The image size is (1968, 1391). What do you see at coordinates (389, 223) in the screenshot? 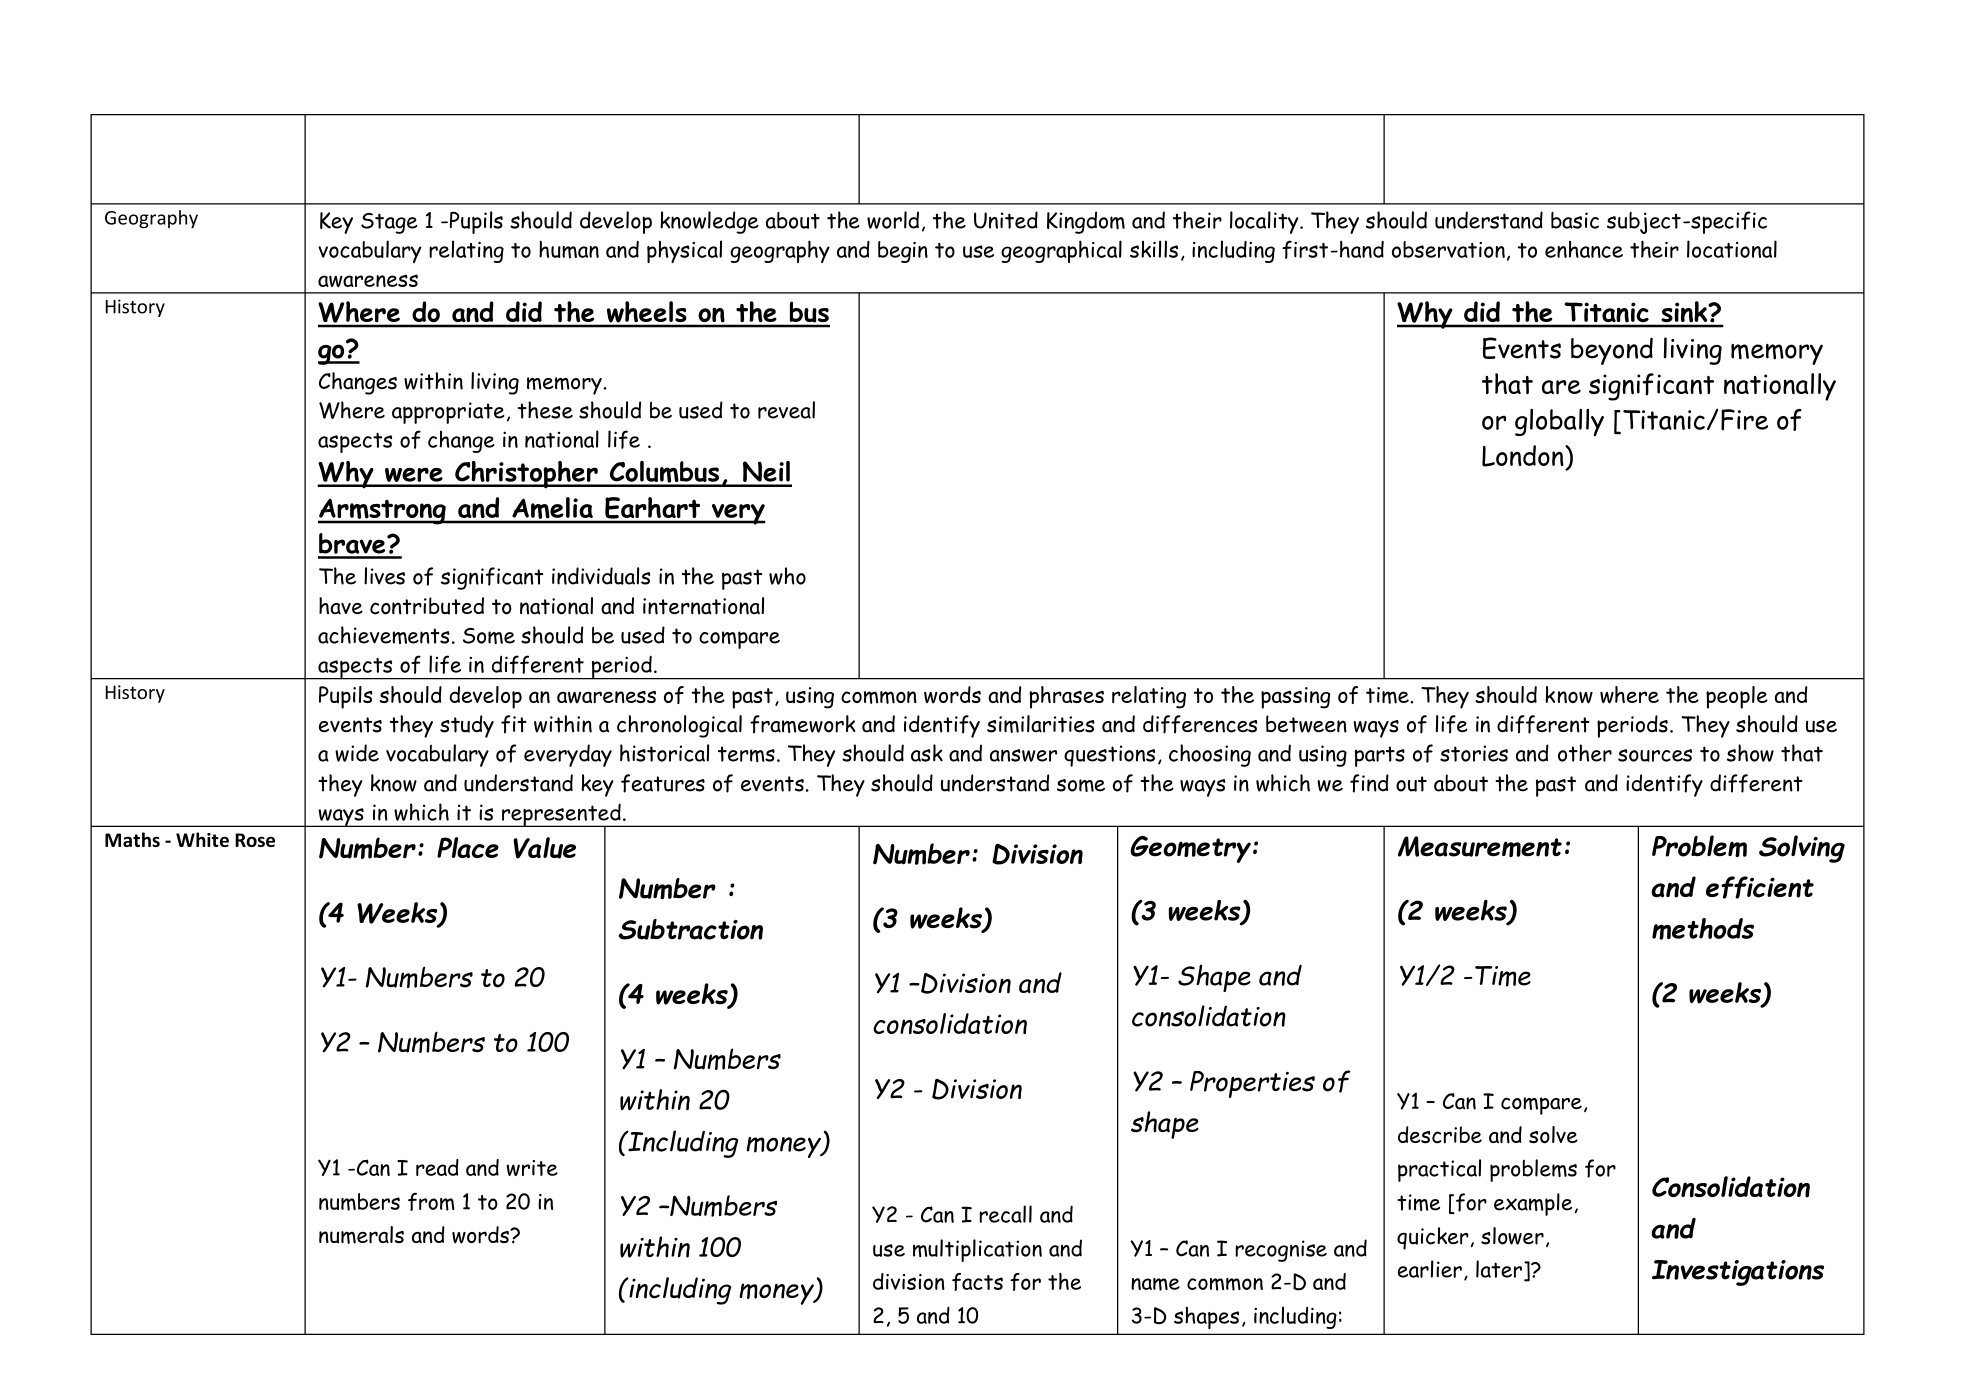
I see `Stage` at bounding box center [389, 223].
